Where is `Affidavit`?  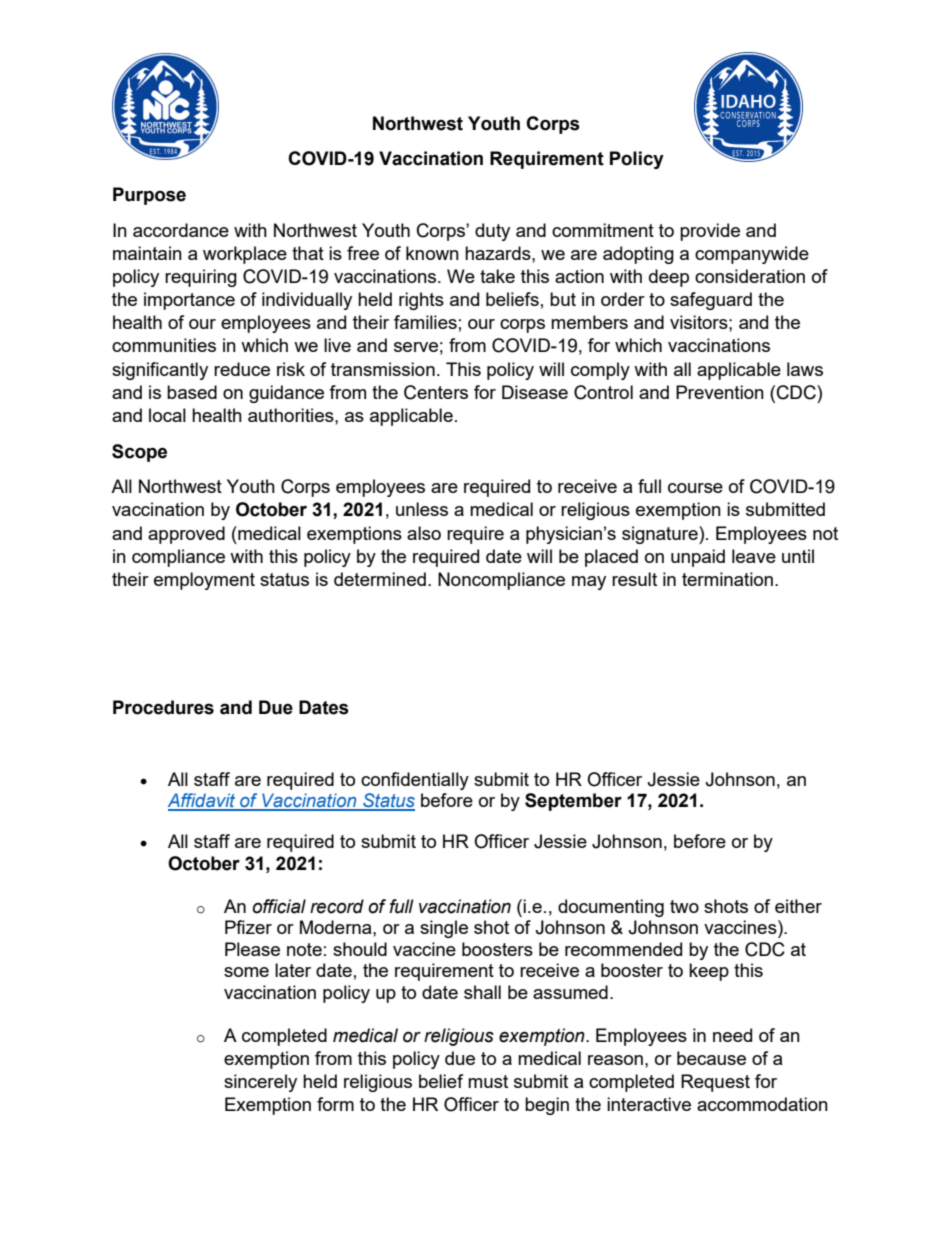
Affidavit is located at coordinates (203, 801).
